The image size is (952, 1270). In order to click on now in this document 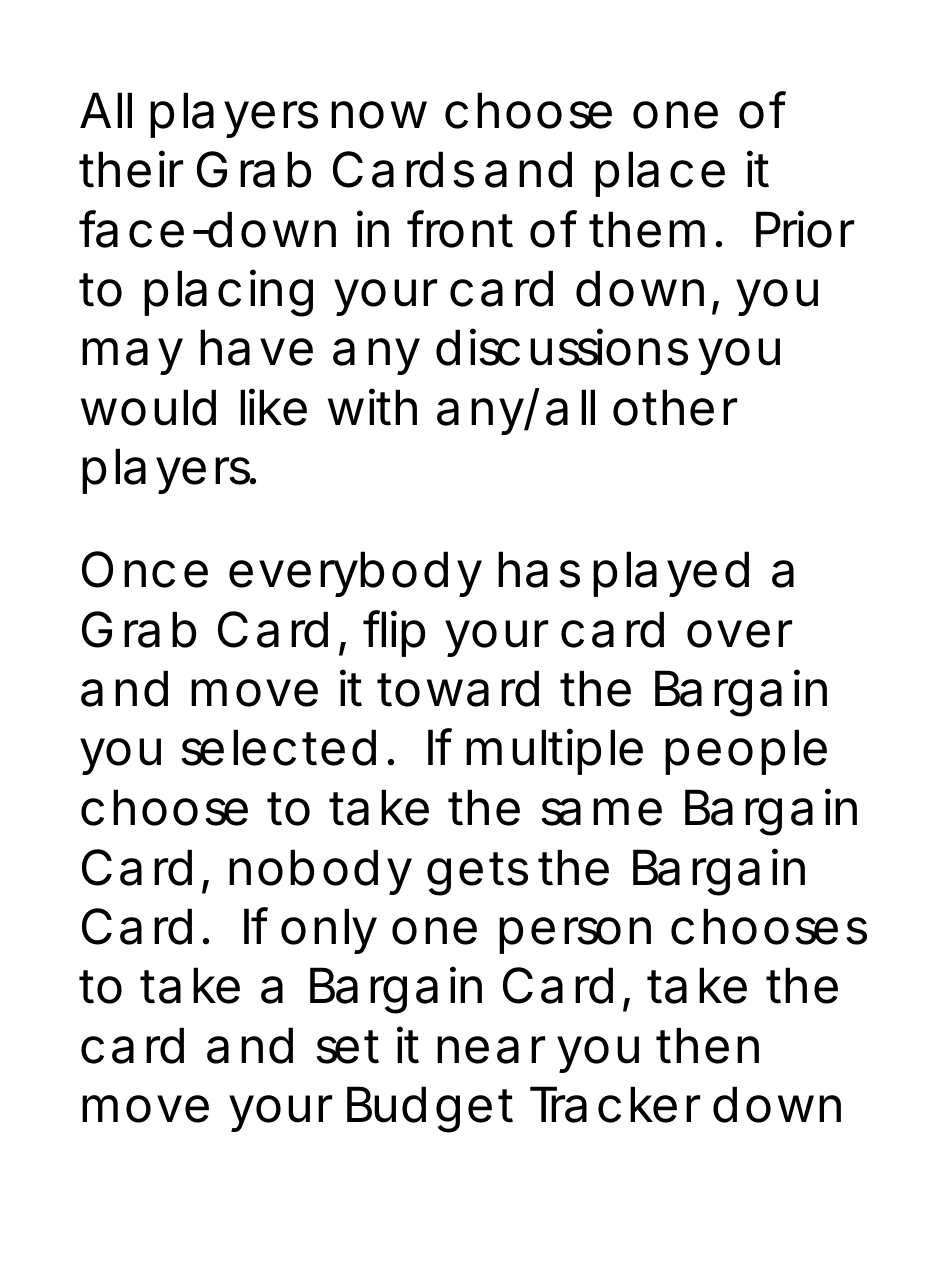, I will do `click(379, 115)`.
